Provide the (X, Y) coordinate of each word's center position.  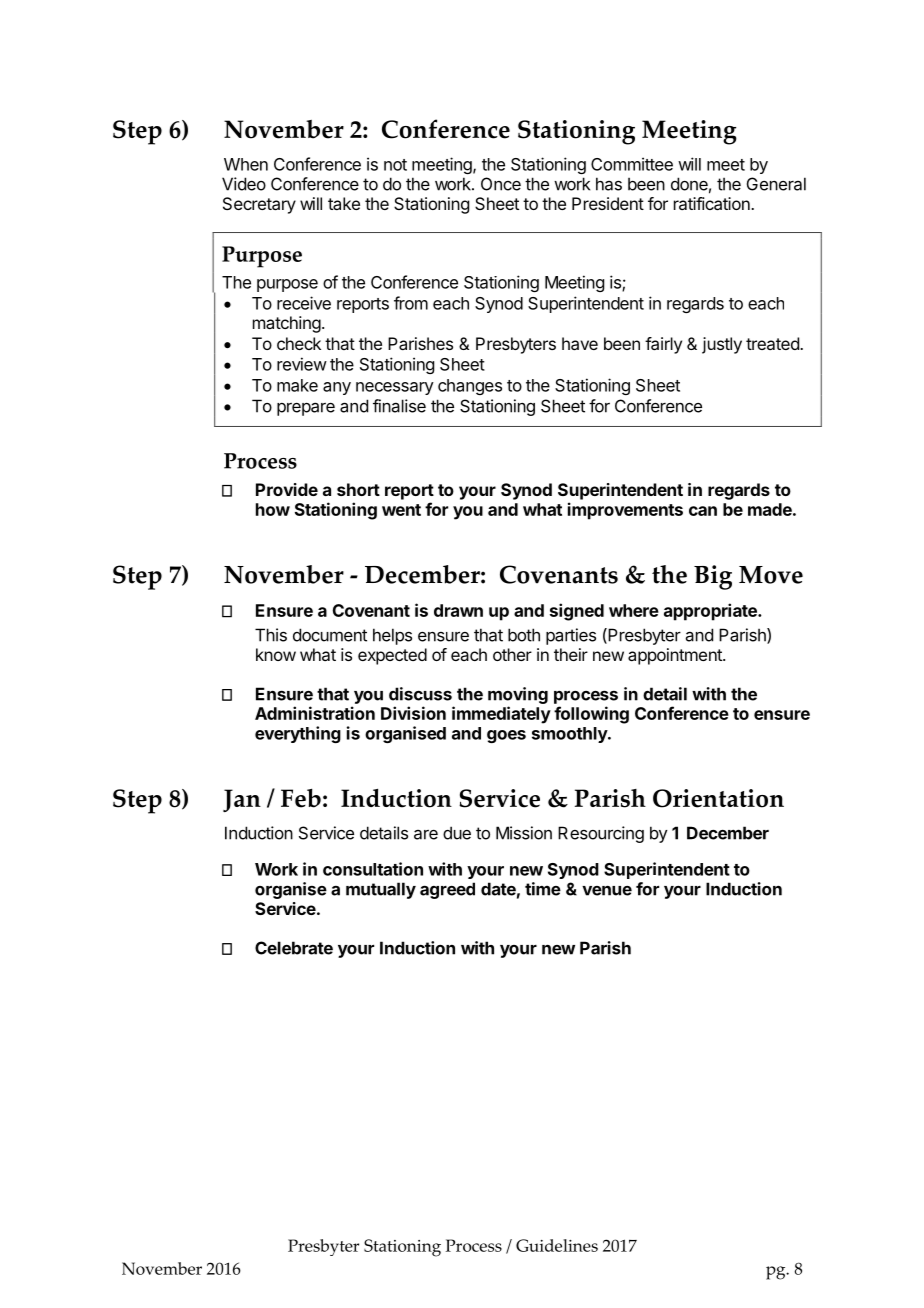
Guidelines (557, 1245)
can (703, 511)
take (344, 203)
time (543, 889)
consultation (373, 869)
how (273, 509)
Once (501, 184)
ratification (713, 203)
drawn (458, 610)
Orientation (718, 798)
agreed (447, 890)
